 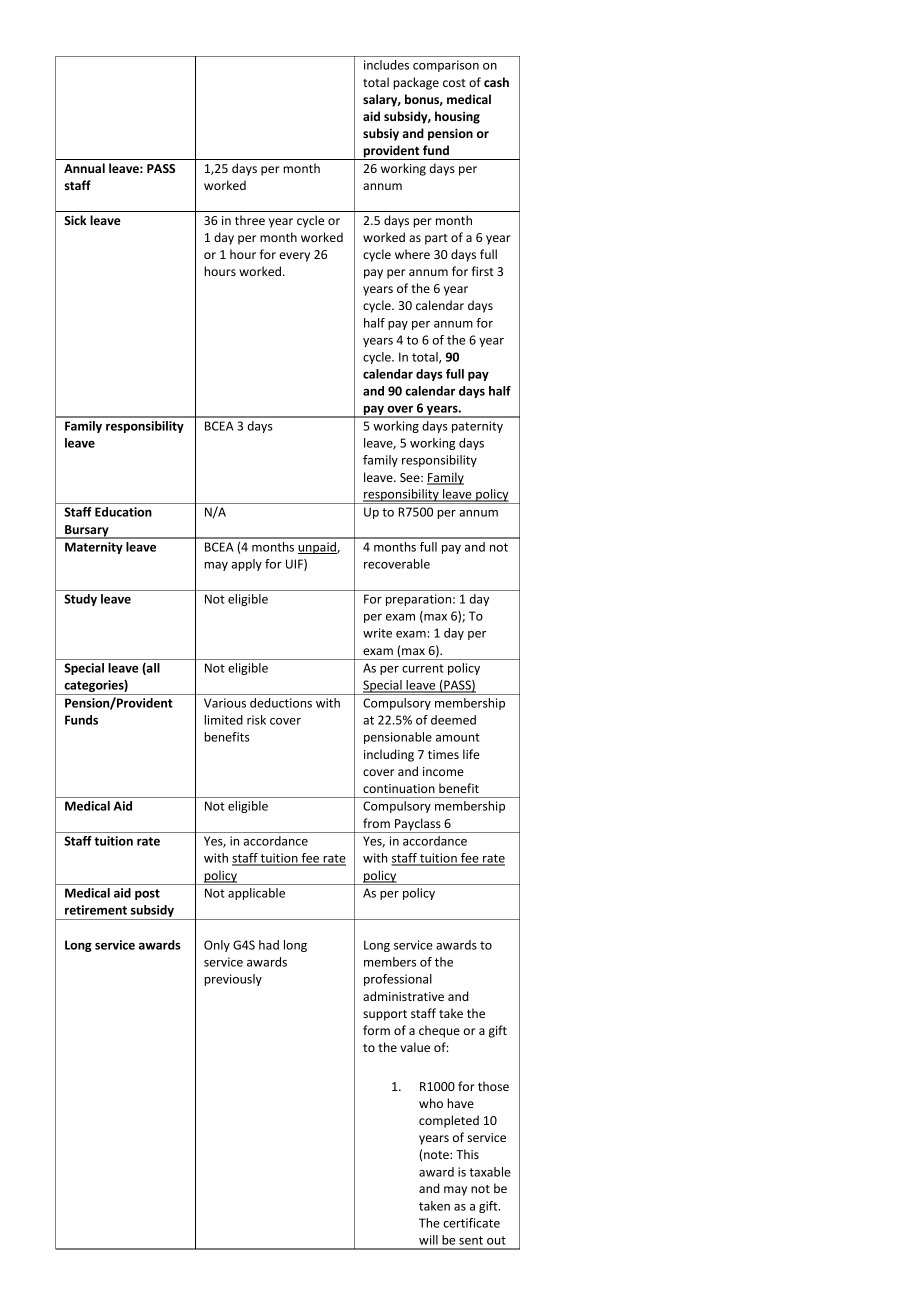 I want to click on will, so click(x=428, y=1240).
